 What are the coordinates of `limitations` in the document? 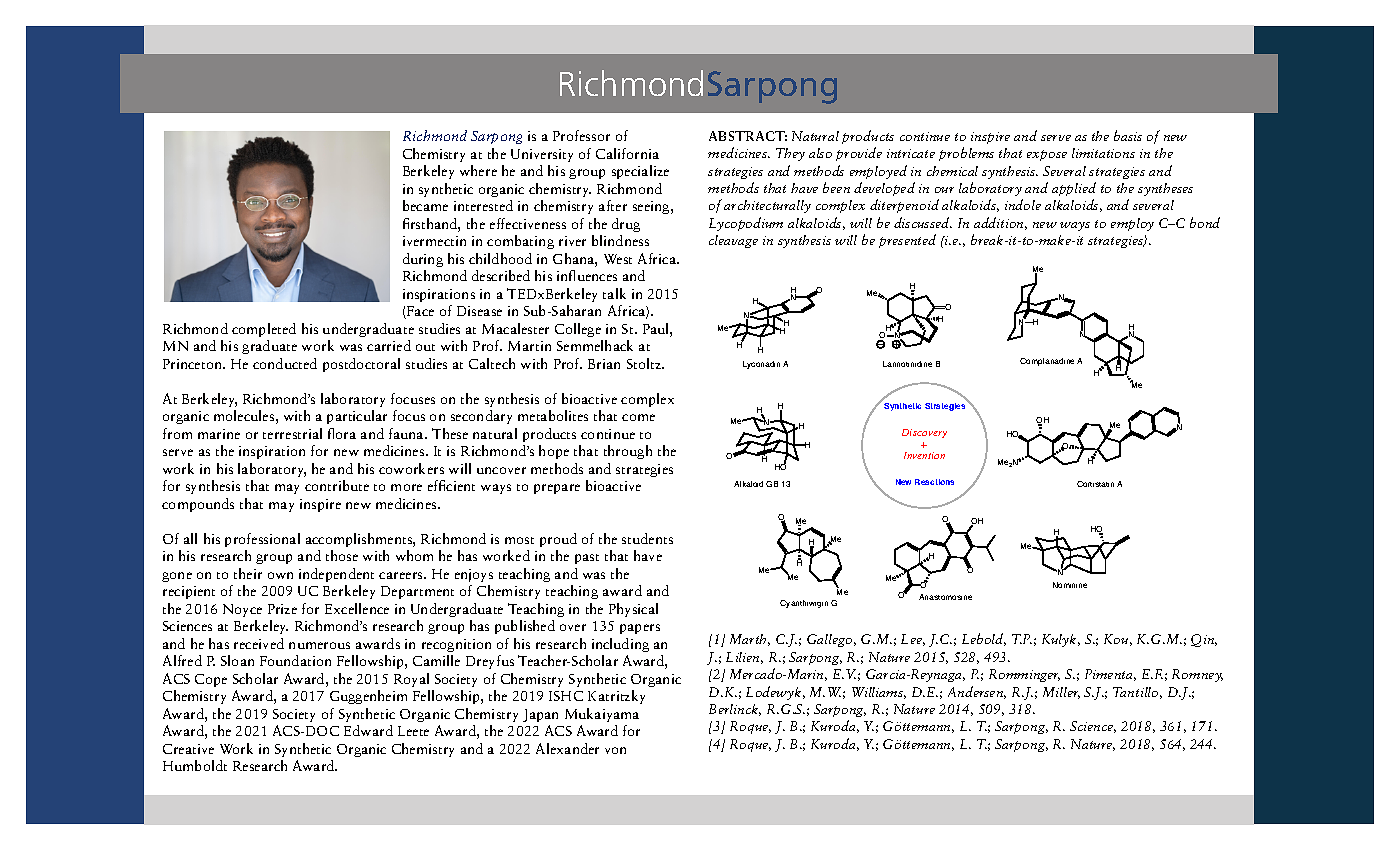 It's located at (1103, 153).
